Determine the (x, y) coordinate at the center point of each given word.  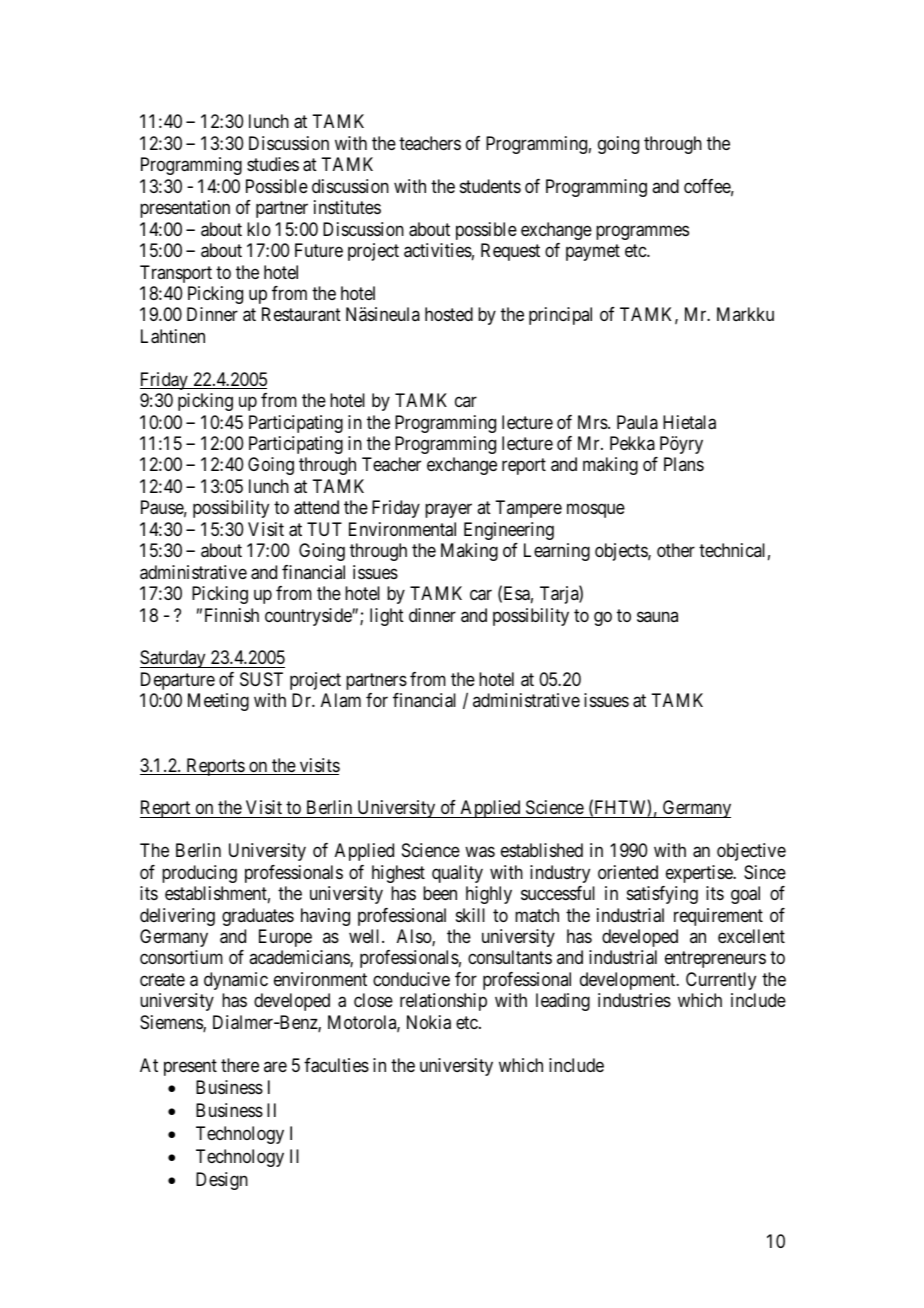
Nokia (429, 1022)
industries (634, 1000)
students (490, 186)
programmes (642, 232)
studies (273, 164)
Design (222, 1181)
